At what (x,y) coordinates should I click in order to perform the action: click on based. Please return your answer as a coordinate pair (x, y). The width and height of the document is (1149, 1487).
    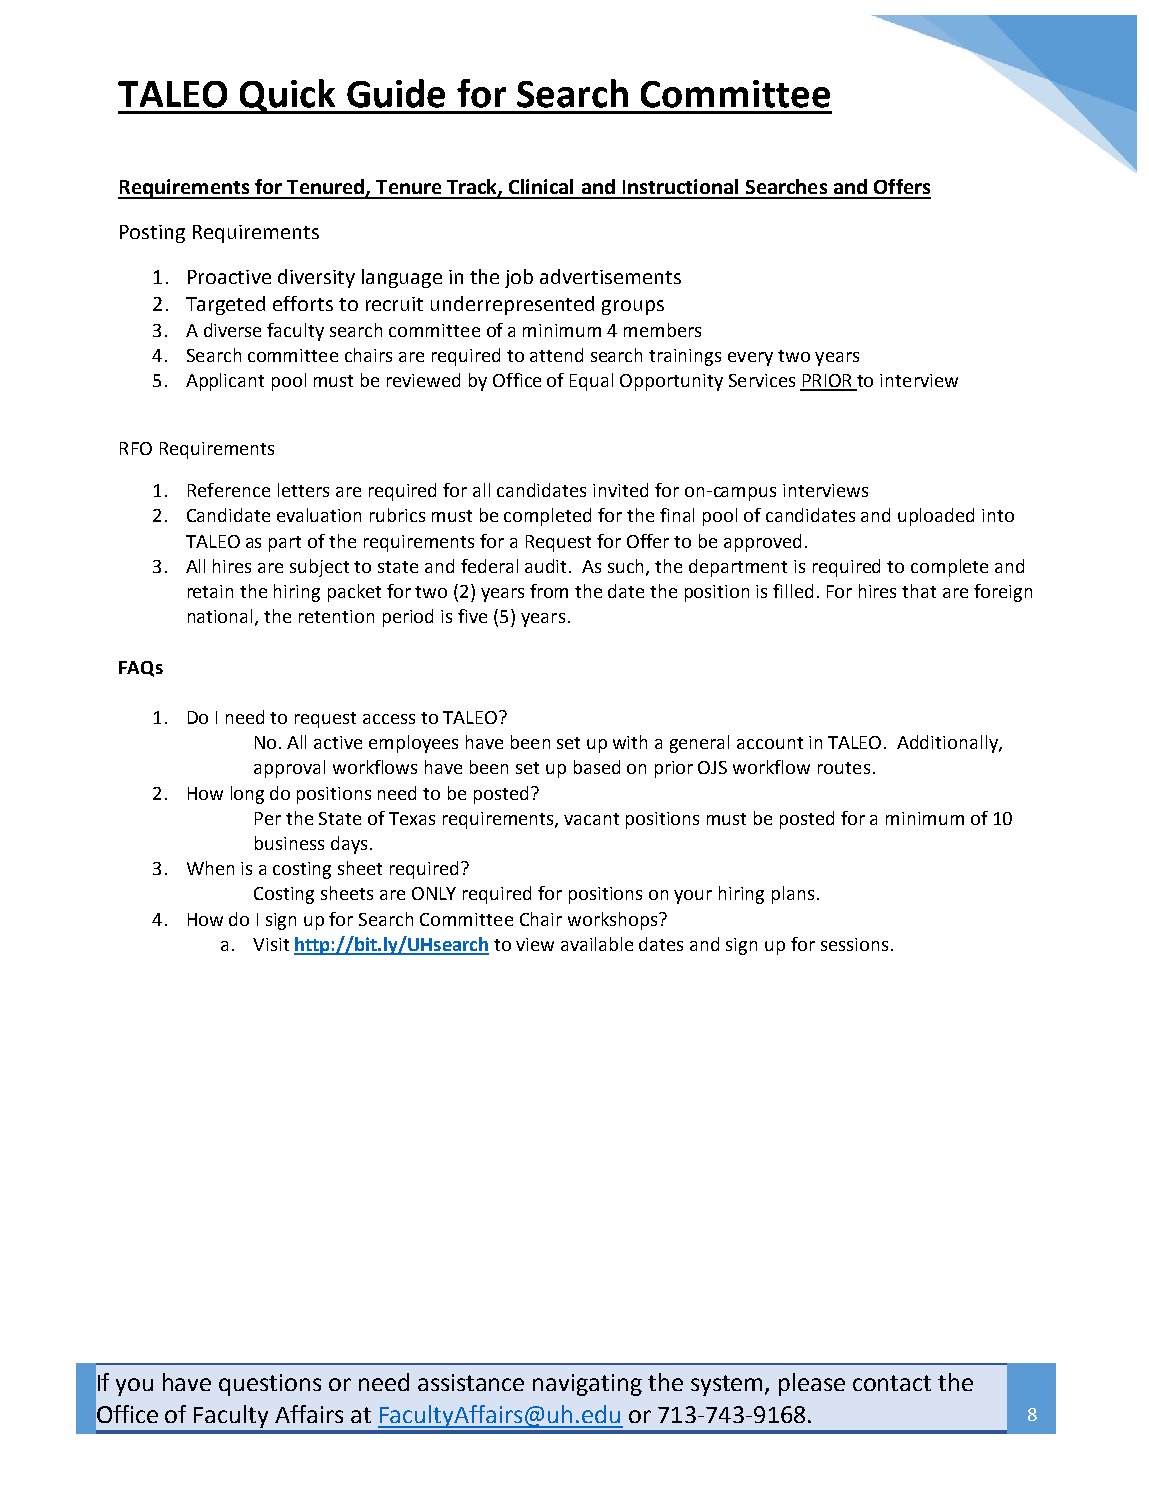
    Looking at the image, I should click on (597, 767).
